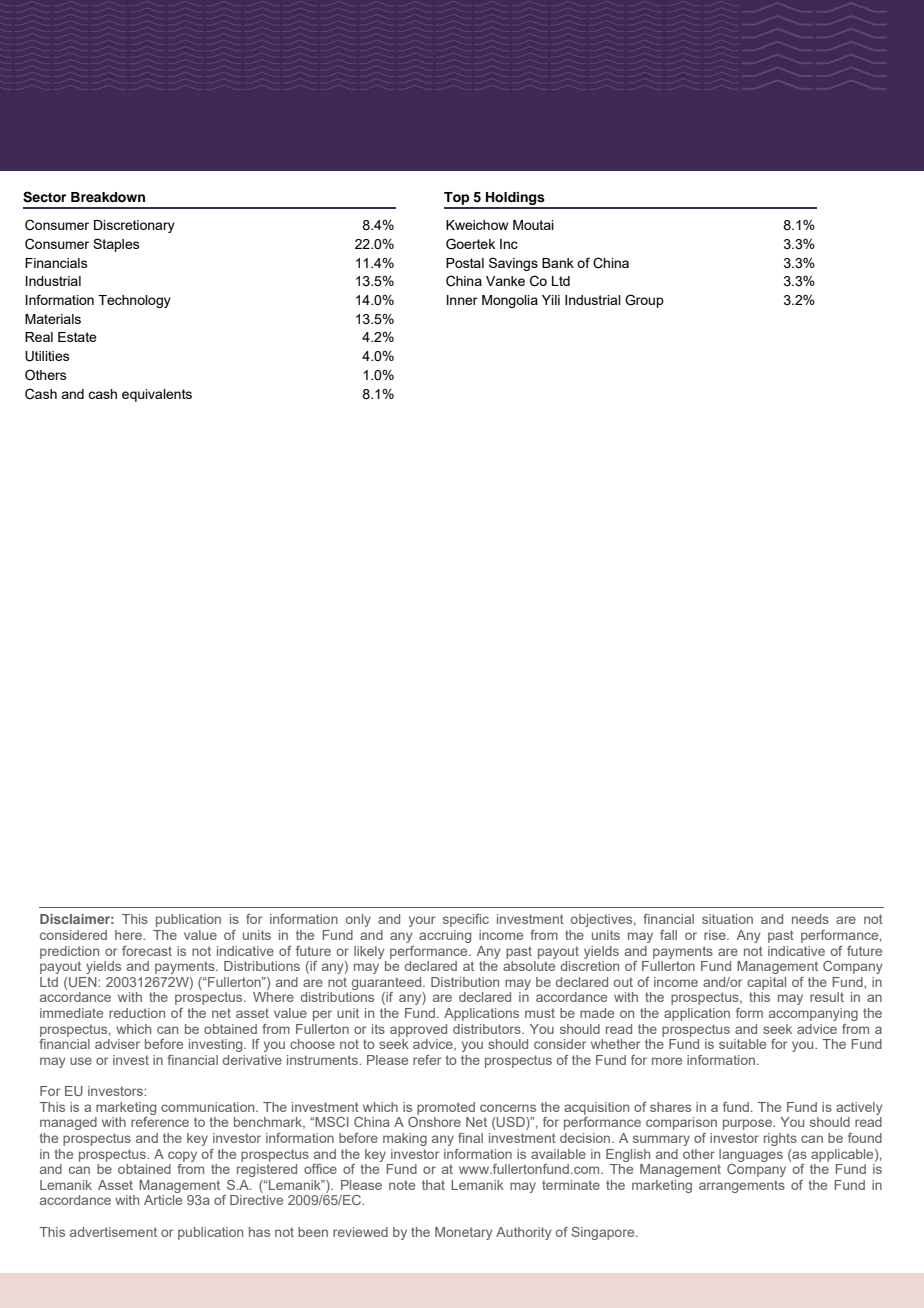 The width and height of the screenshot is (924, 1308). What do you see at coordinates (644, 301) in the screenshot?
I see `Group` at bounding box center [644, 301].
